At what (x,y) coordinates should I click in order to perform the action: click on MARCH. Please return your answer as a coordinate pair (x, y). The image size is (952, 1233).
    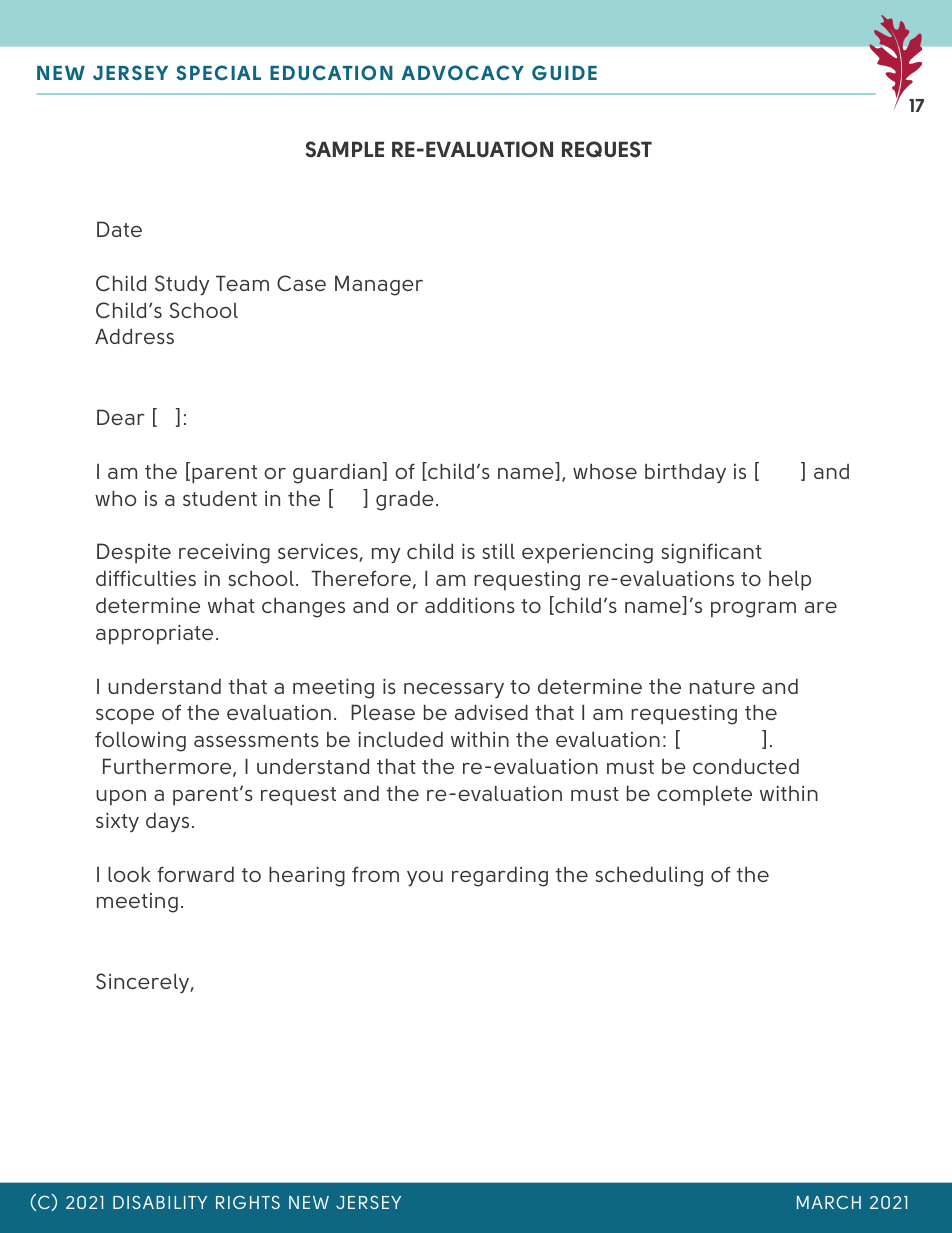
    Looking at the image, I should click on (829, 1202).
